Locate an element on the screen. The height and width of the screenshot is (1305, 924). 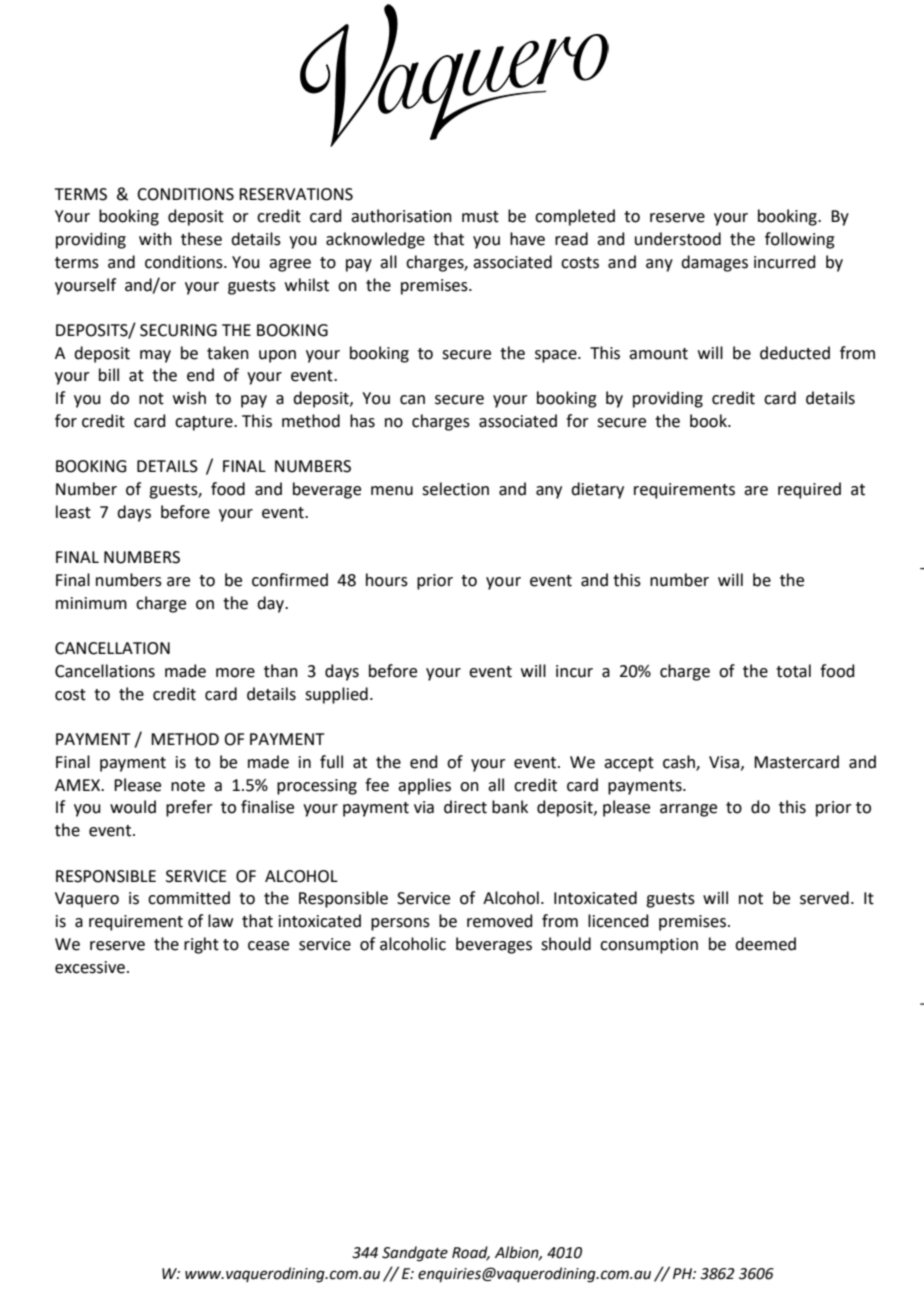
must is located at coordinates (480, 217).
